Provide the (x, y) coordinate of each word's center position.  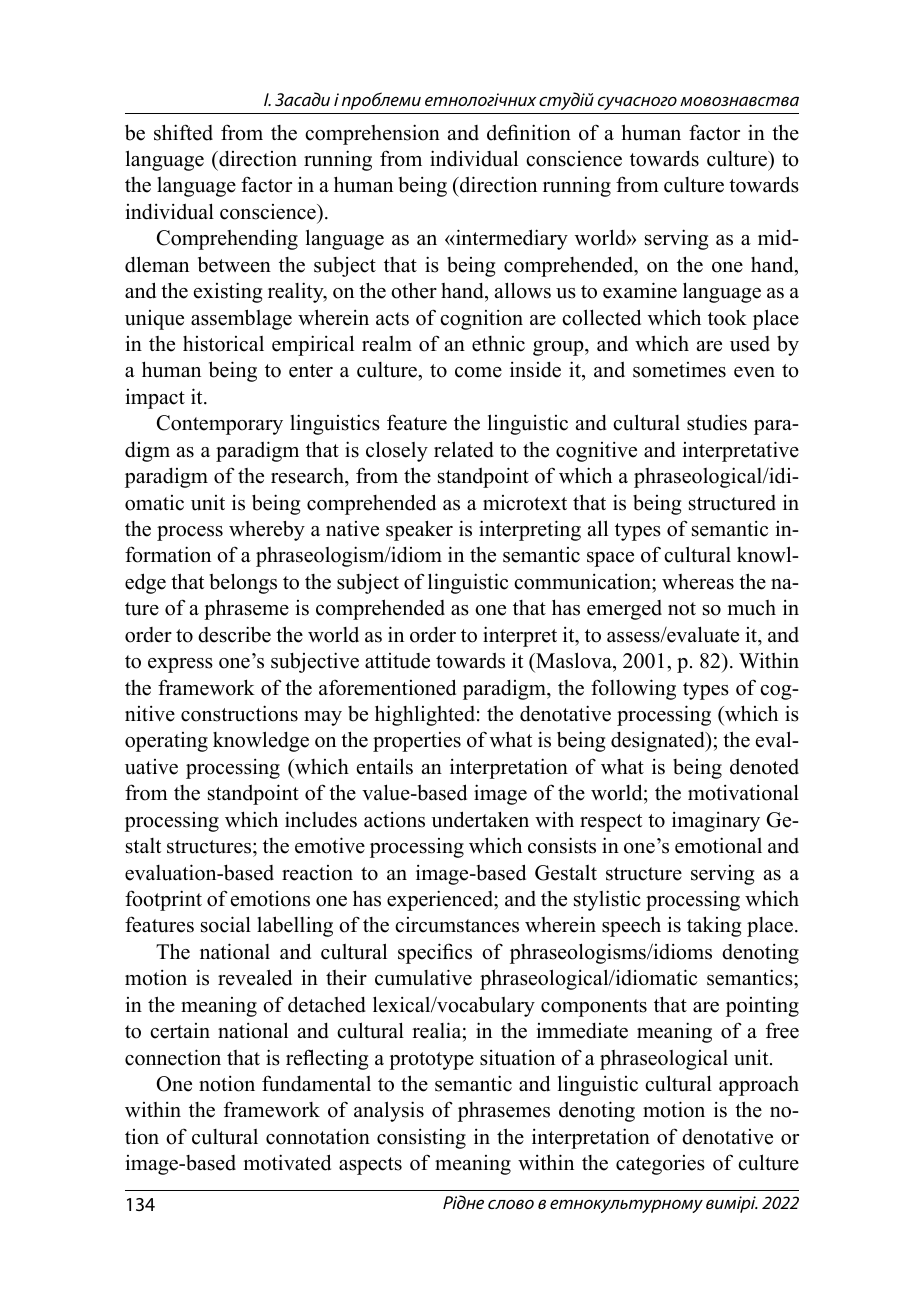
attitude (397, 661)
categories (660, 1165)
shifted (183, 132)
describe (234, 634)
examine (640, 290)
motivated (287, 1162)
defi (503, 132)
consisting (421, 1139)
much (751, 608)
